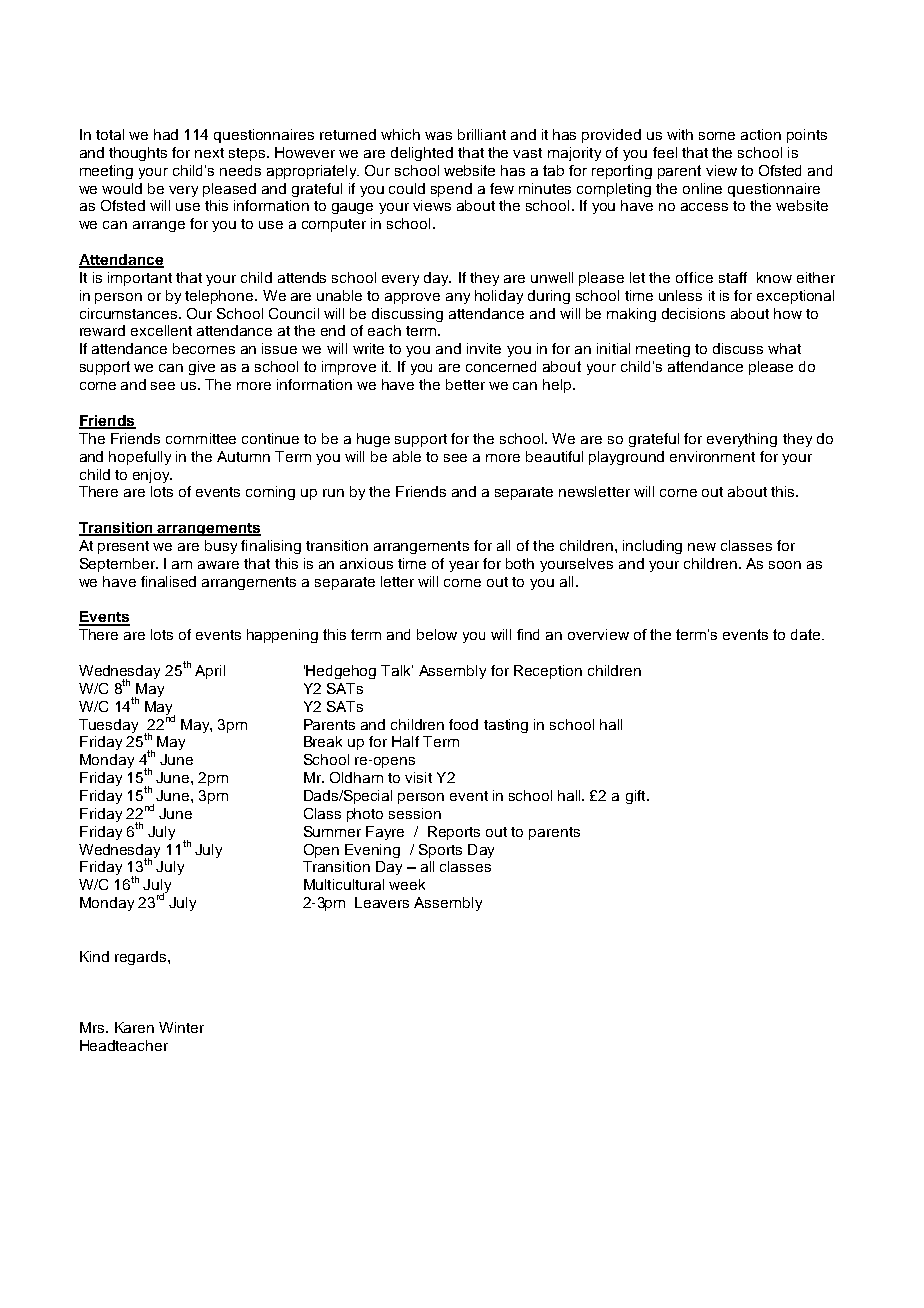 This screenshot has width=924, height=1308. I want to click on Leavers, so click(382, 902).
